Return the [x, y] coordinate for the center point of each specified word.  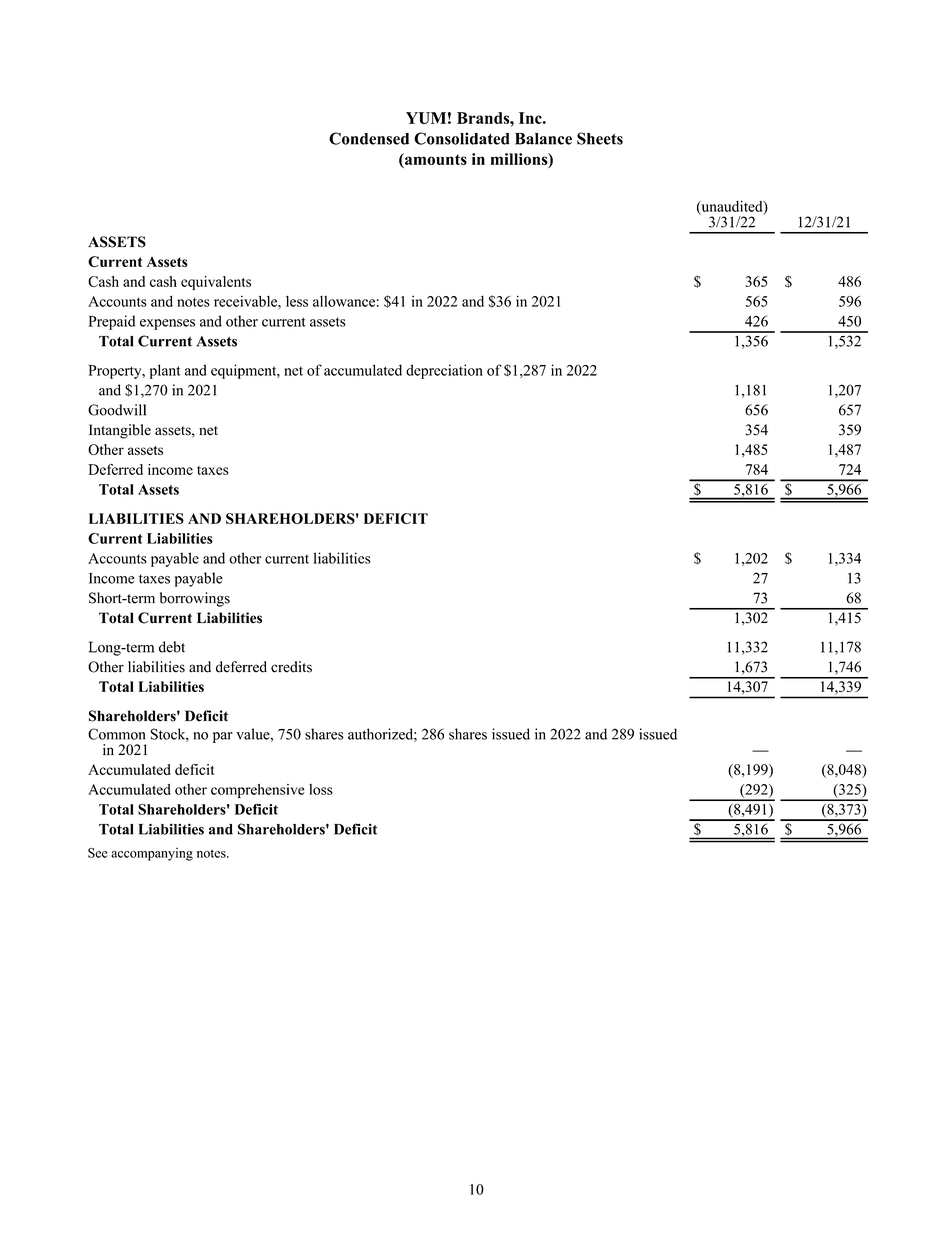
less [297, 301]
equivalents [216, 283]
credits [291, 667]
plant [165, 371]
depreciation [444, 371]
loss [321, 789]
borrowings [195, 599]
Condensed [369, 138]
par [223, 737]
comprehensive [258, 791]
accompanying [152, 854]
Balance [543, 139]
